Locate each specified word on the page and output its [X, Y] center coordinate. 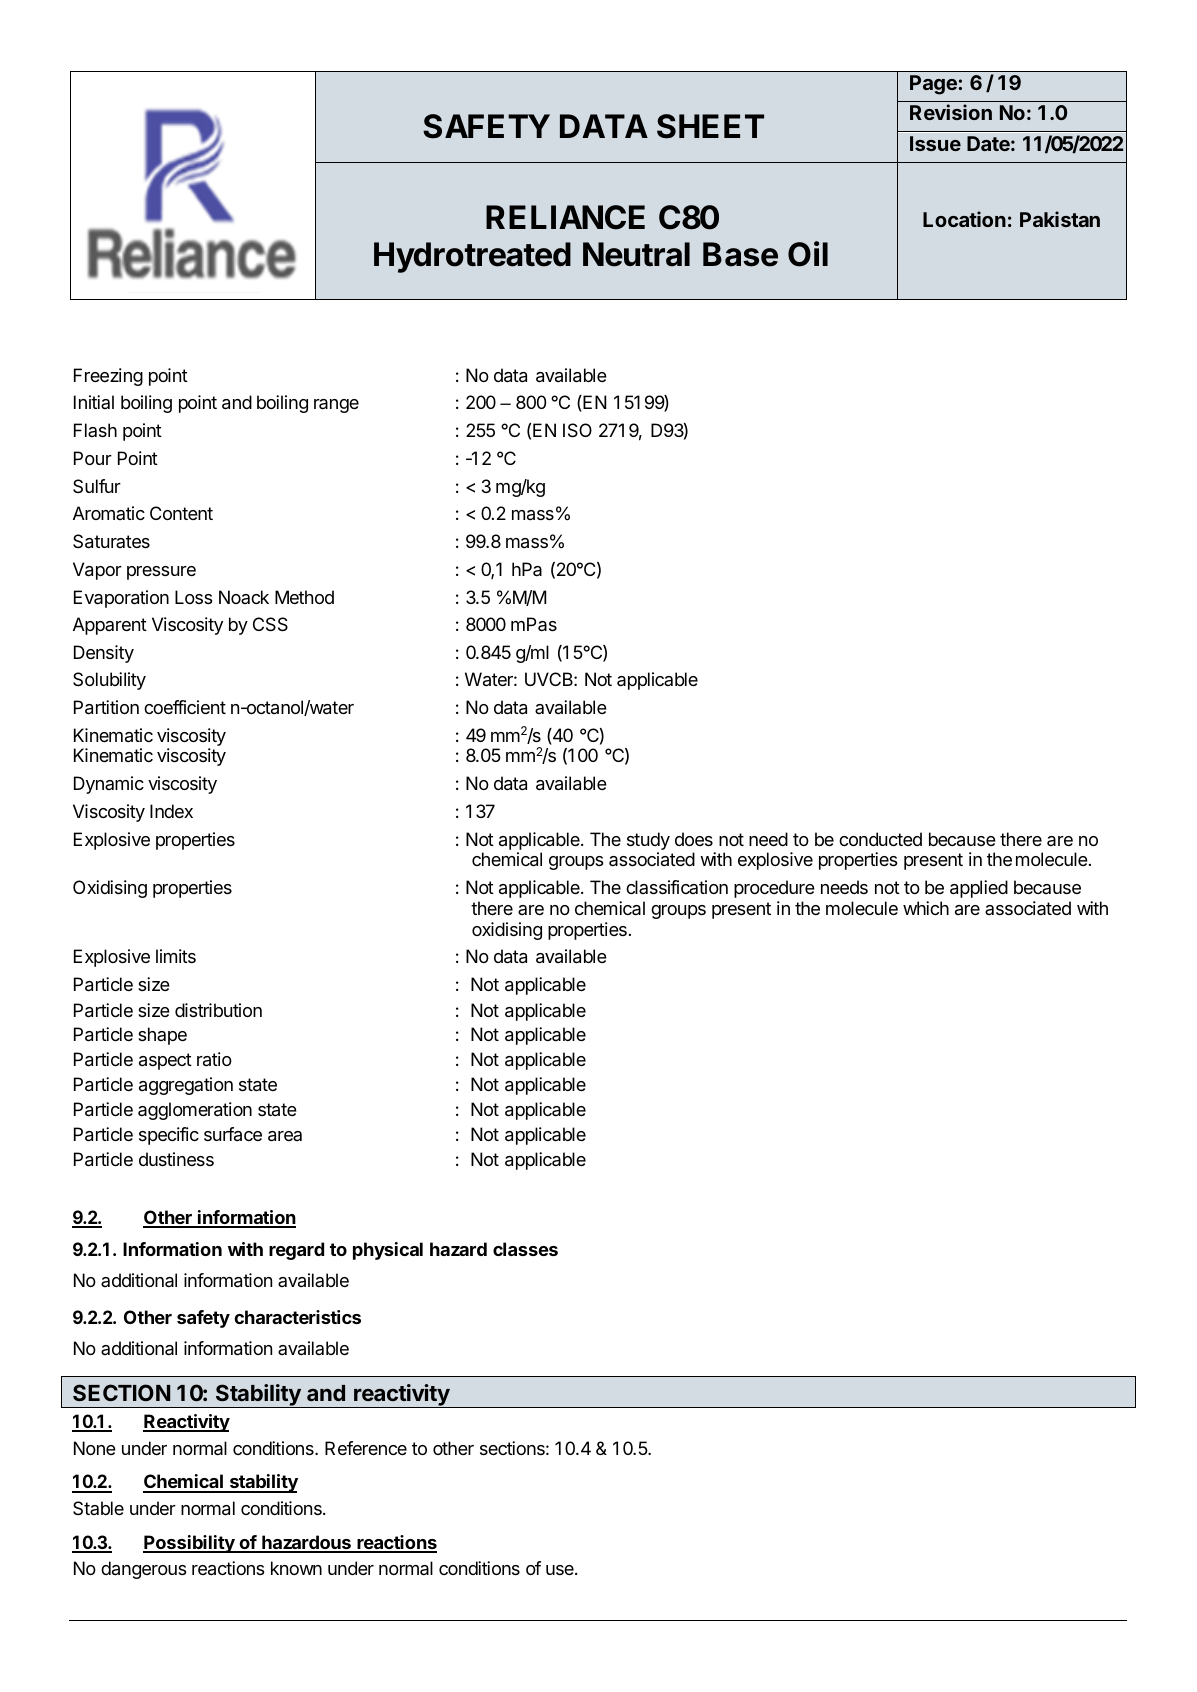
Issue [935, 143]
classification [677, 887]
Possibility [190, 1544]
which [926, 908]
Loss [193, 597]
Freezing [108, 377]
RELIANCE [565, 217]
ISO [577, 430]
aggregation [186, 1086]
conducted [880, 839]
